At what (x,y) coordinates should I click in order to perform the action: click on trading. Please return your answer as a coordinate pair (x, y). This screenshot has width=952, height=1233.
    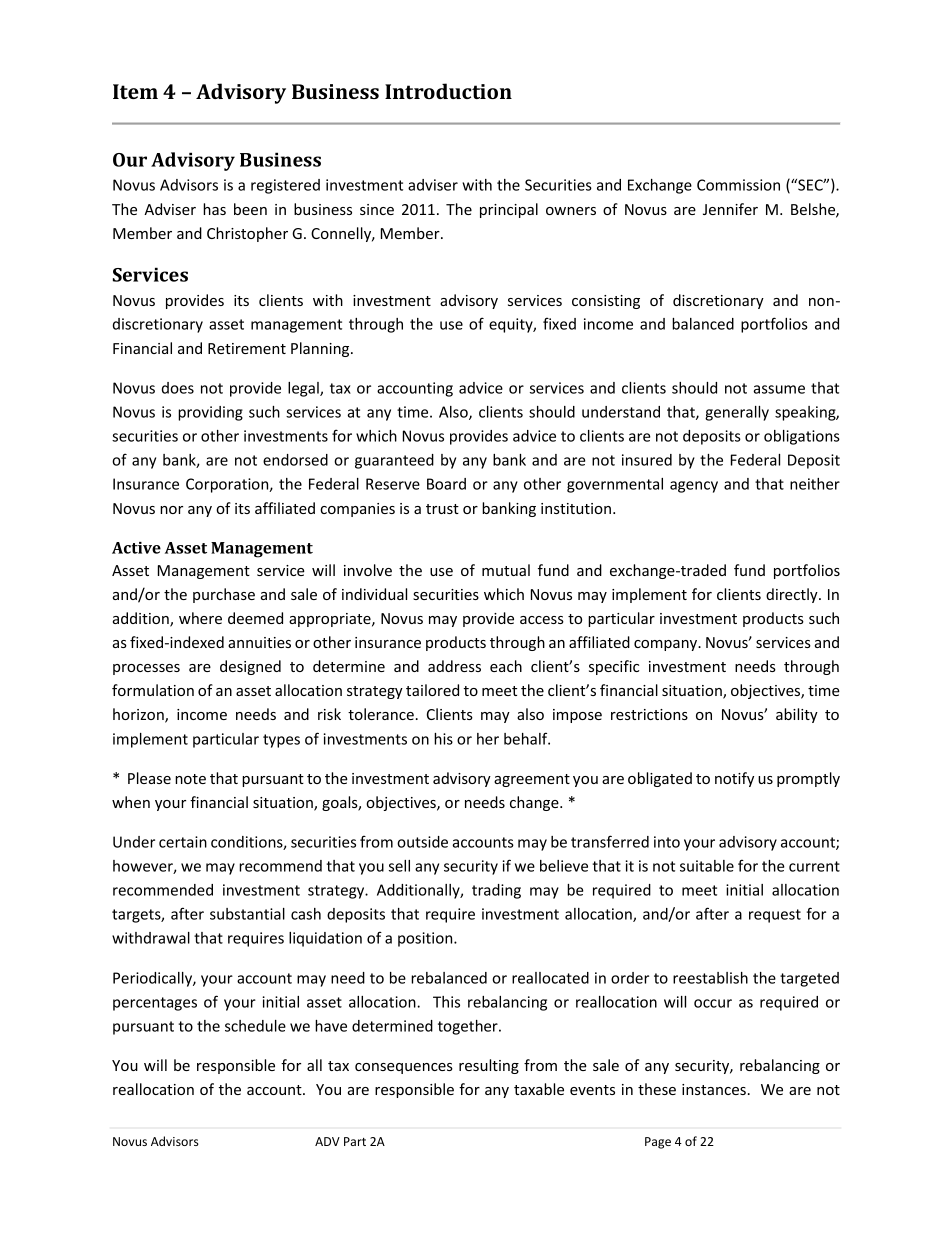
    Looking at the image, I should click on (496, 891).
